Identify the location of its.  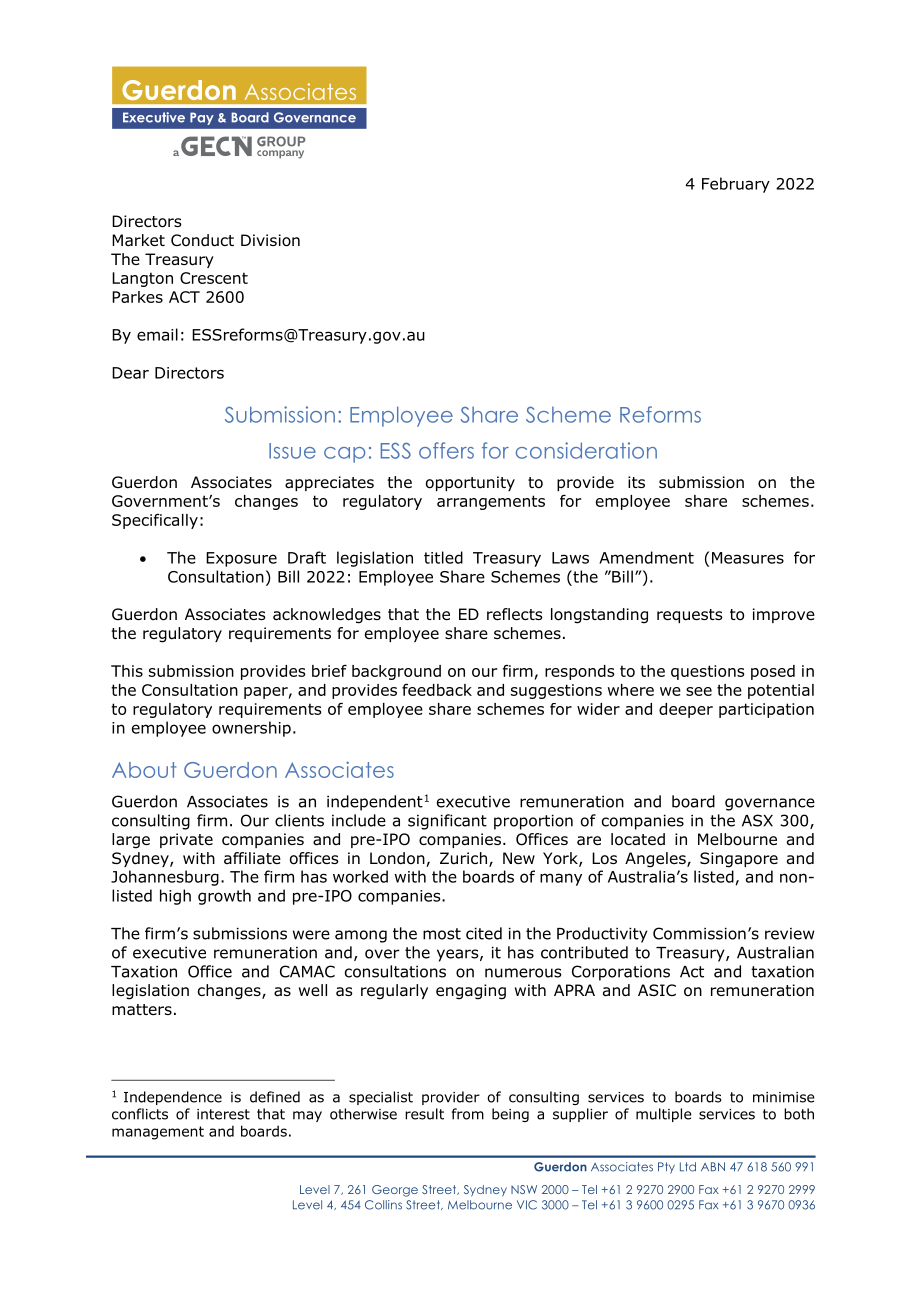
(636, 482).
